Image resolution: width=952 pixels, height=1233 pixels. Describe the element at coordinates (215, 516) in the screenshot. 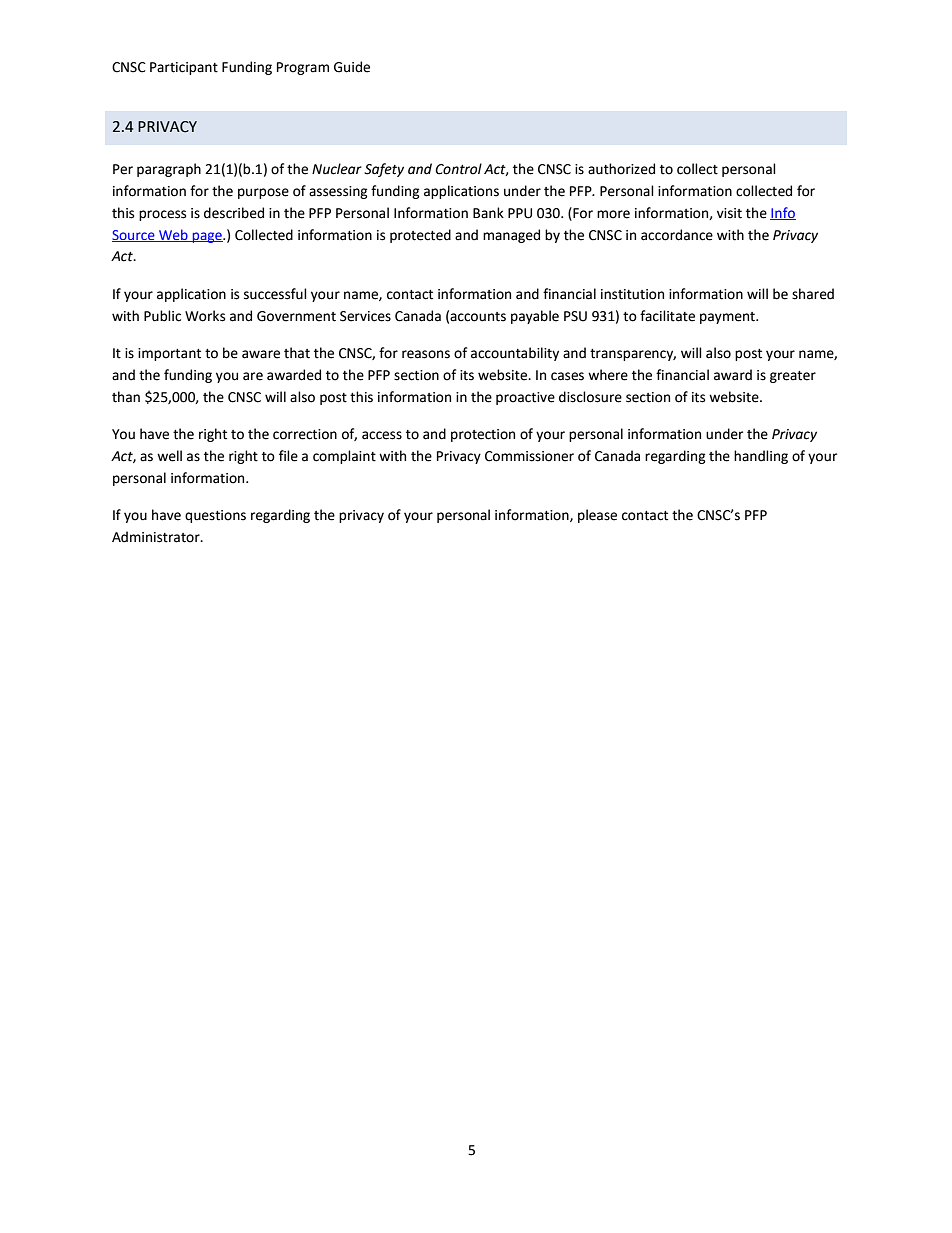

I see `questions` at that location.
